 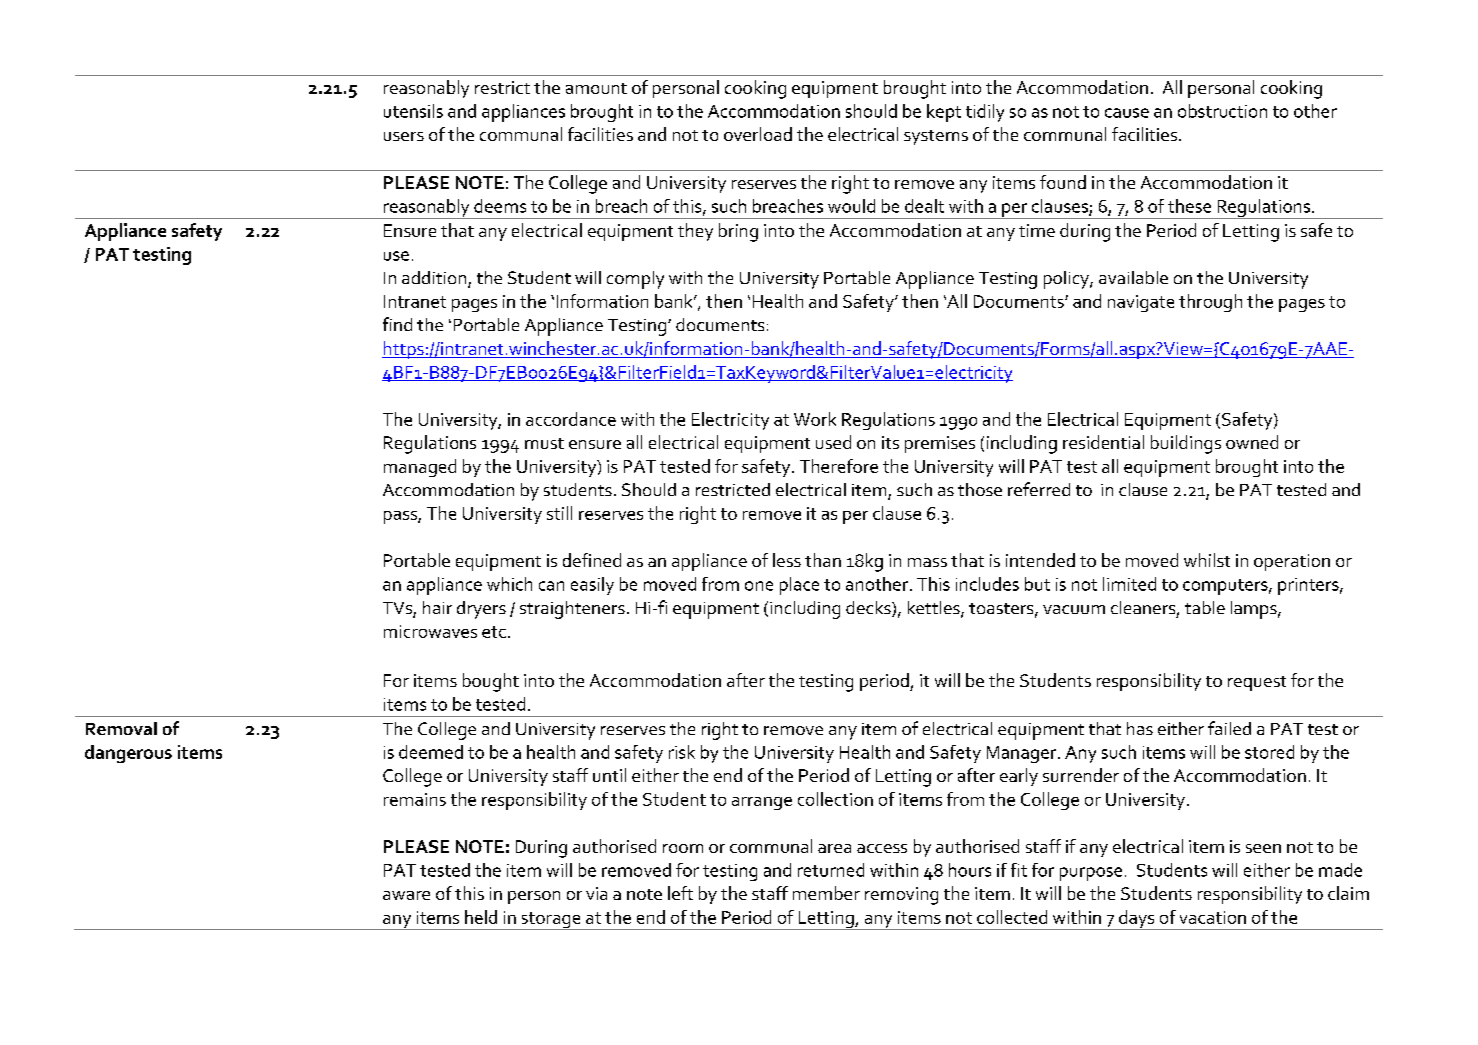 What do you see at coordinates (680, 893) in the page?
I see `left` at bounding box center [680, 893].
